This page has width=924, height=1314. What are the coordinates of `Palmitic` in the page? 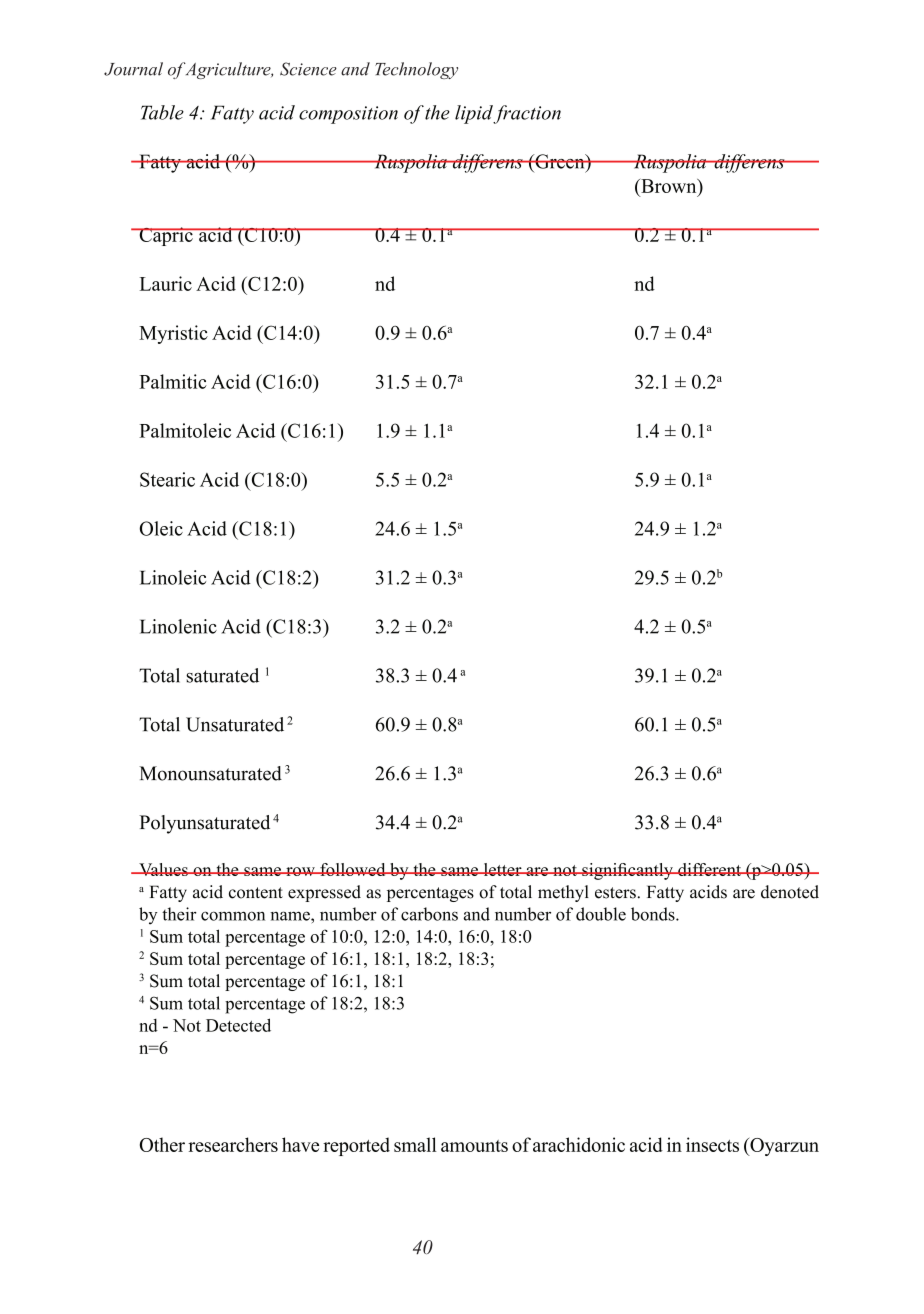 It's located at (173, 381).
